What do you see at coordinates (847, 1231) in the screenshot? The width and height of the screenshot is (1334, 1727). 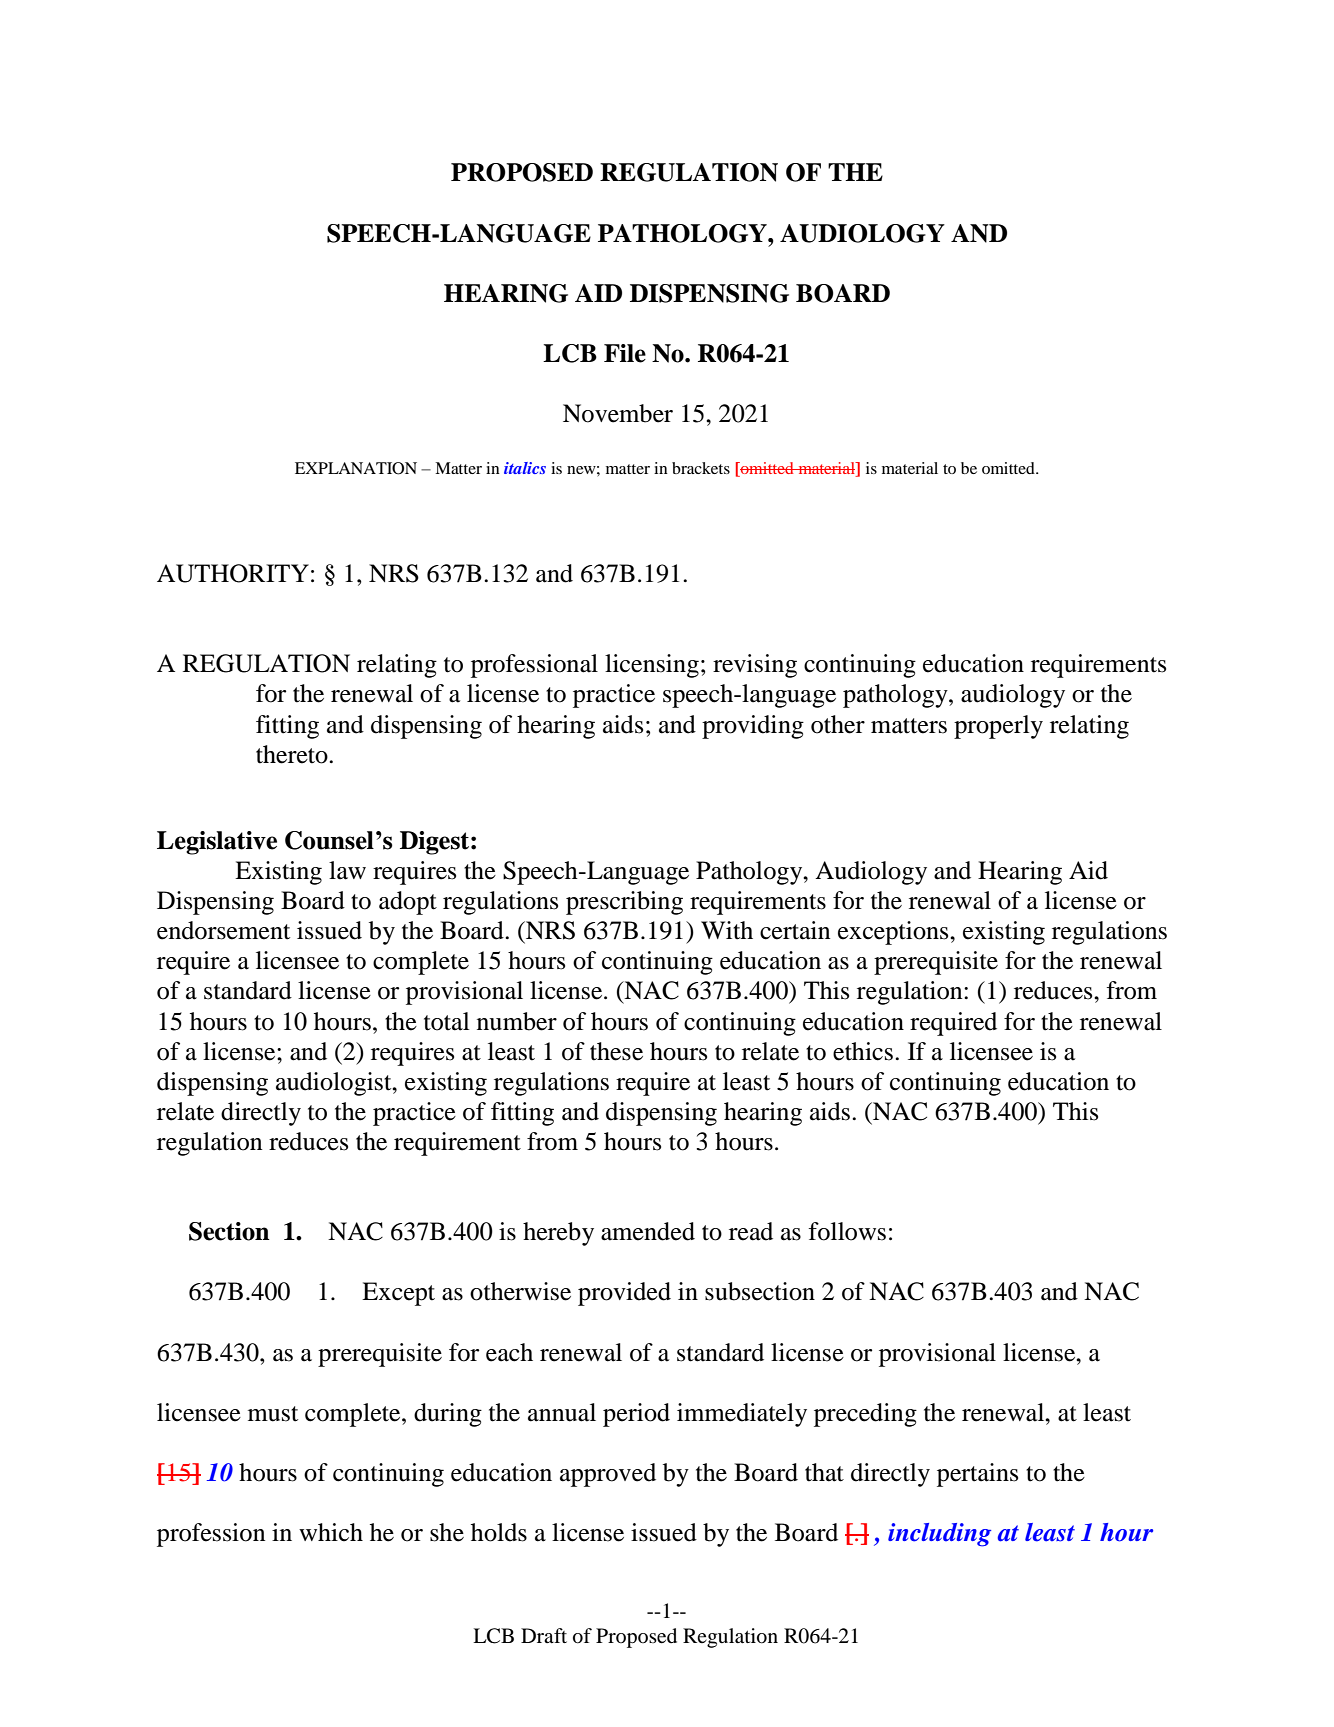 I see `follows` at bounding box center [847, 1231].
